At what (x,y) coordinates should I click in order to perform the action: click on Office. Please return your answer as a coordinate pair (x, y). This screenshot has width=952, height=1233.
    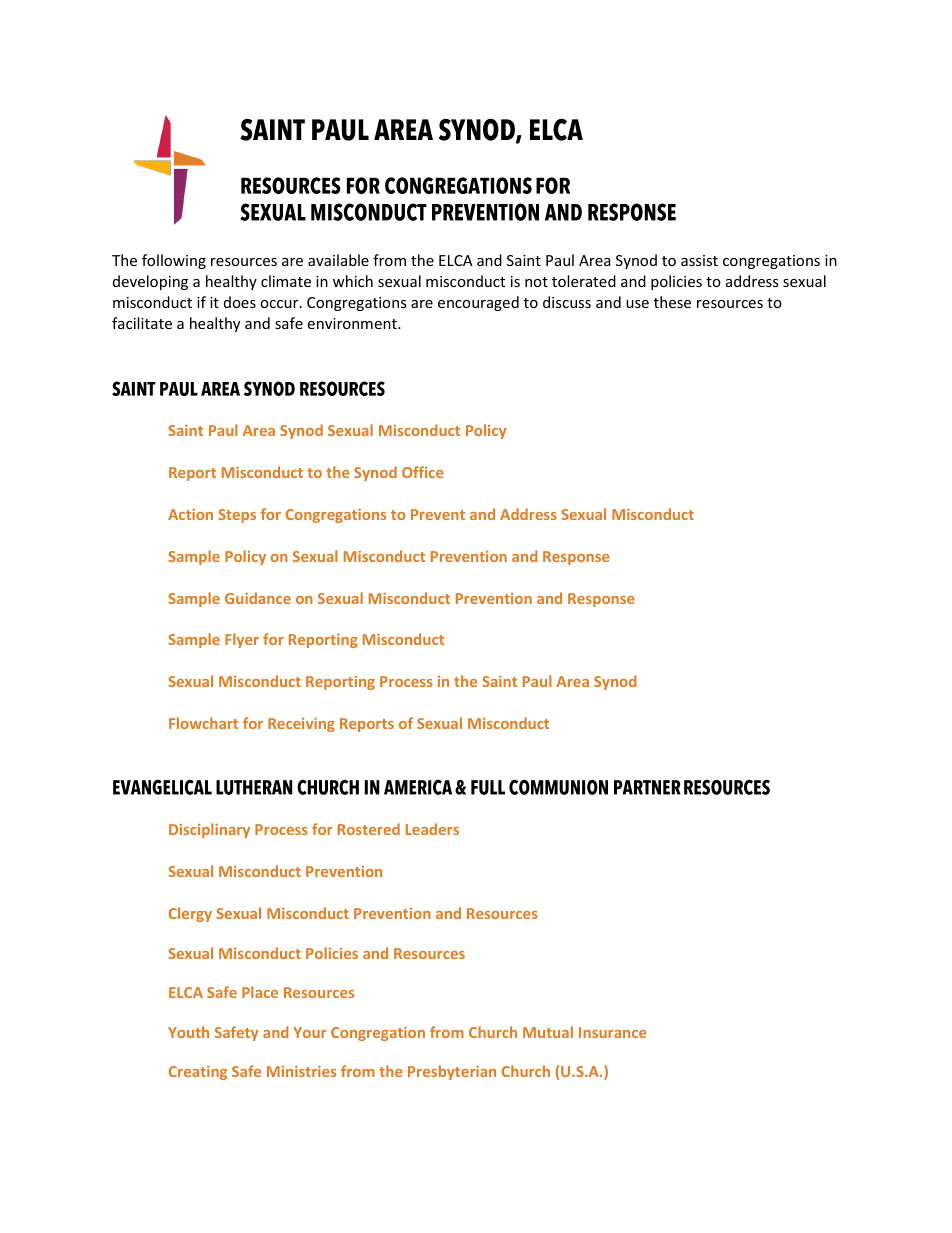
    Looking at the image, I should click on (423, 472).
